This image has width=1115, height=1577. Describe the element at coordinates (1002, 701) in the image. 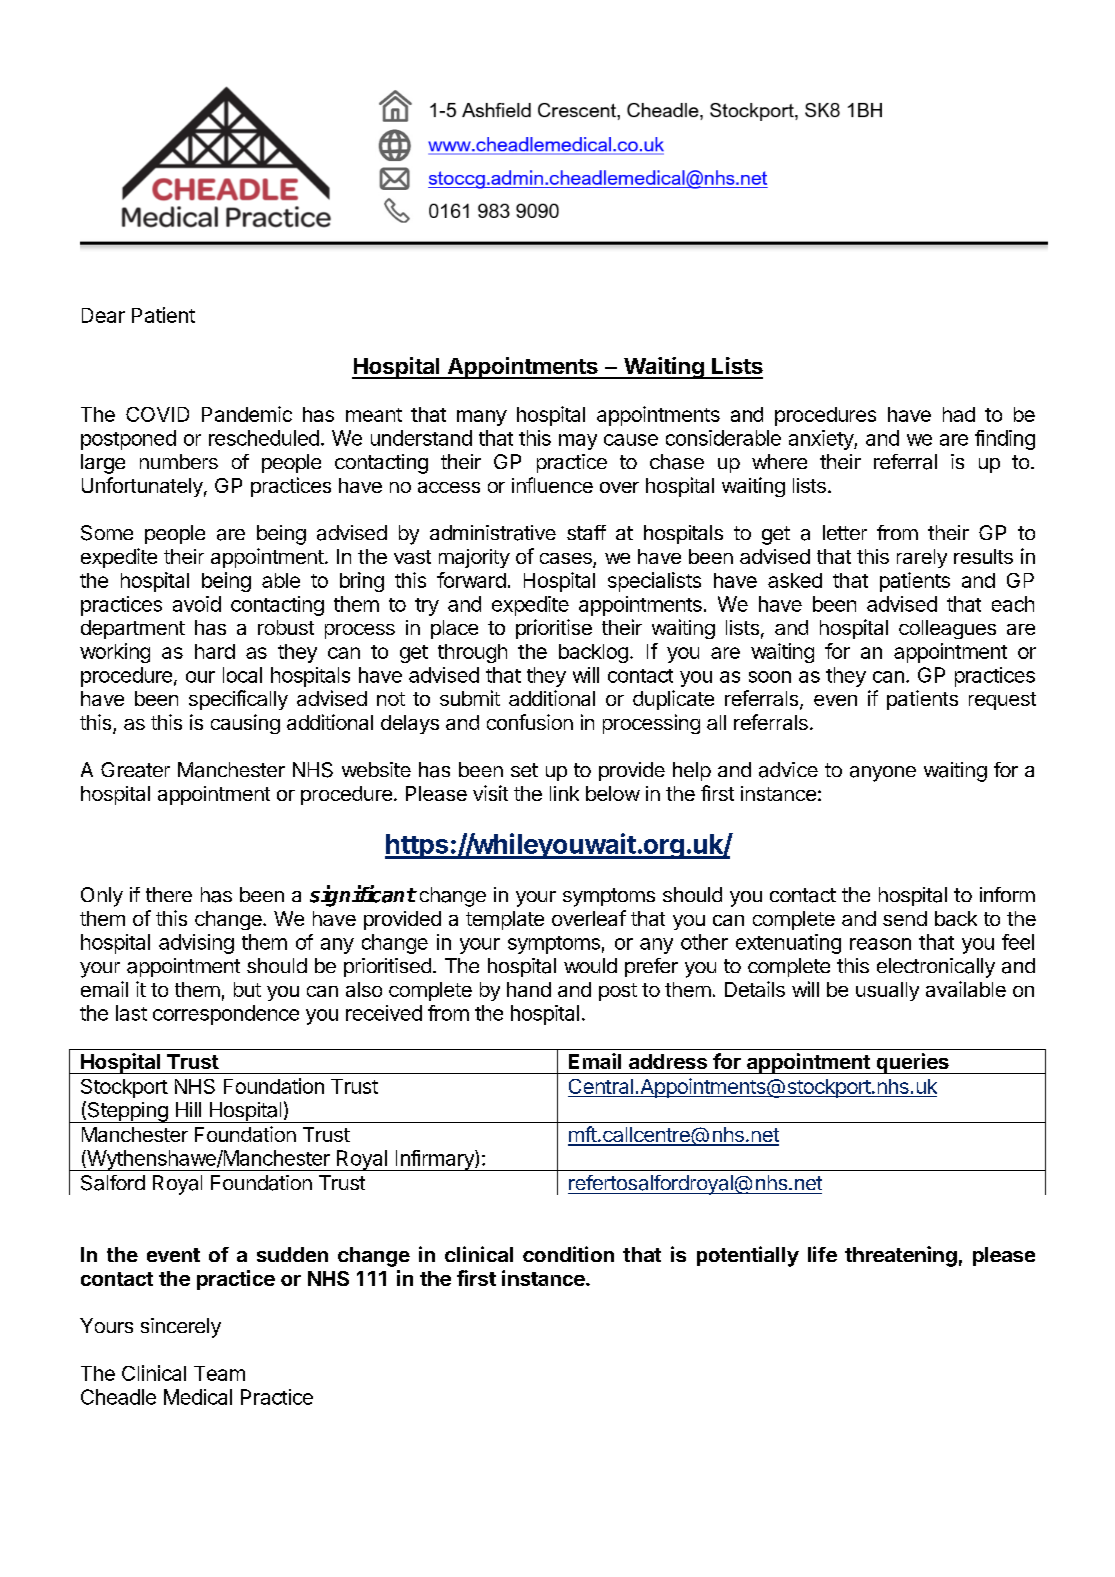

I see `request` at that location.
